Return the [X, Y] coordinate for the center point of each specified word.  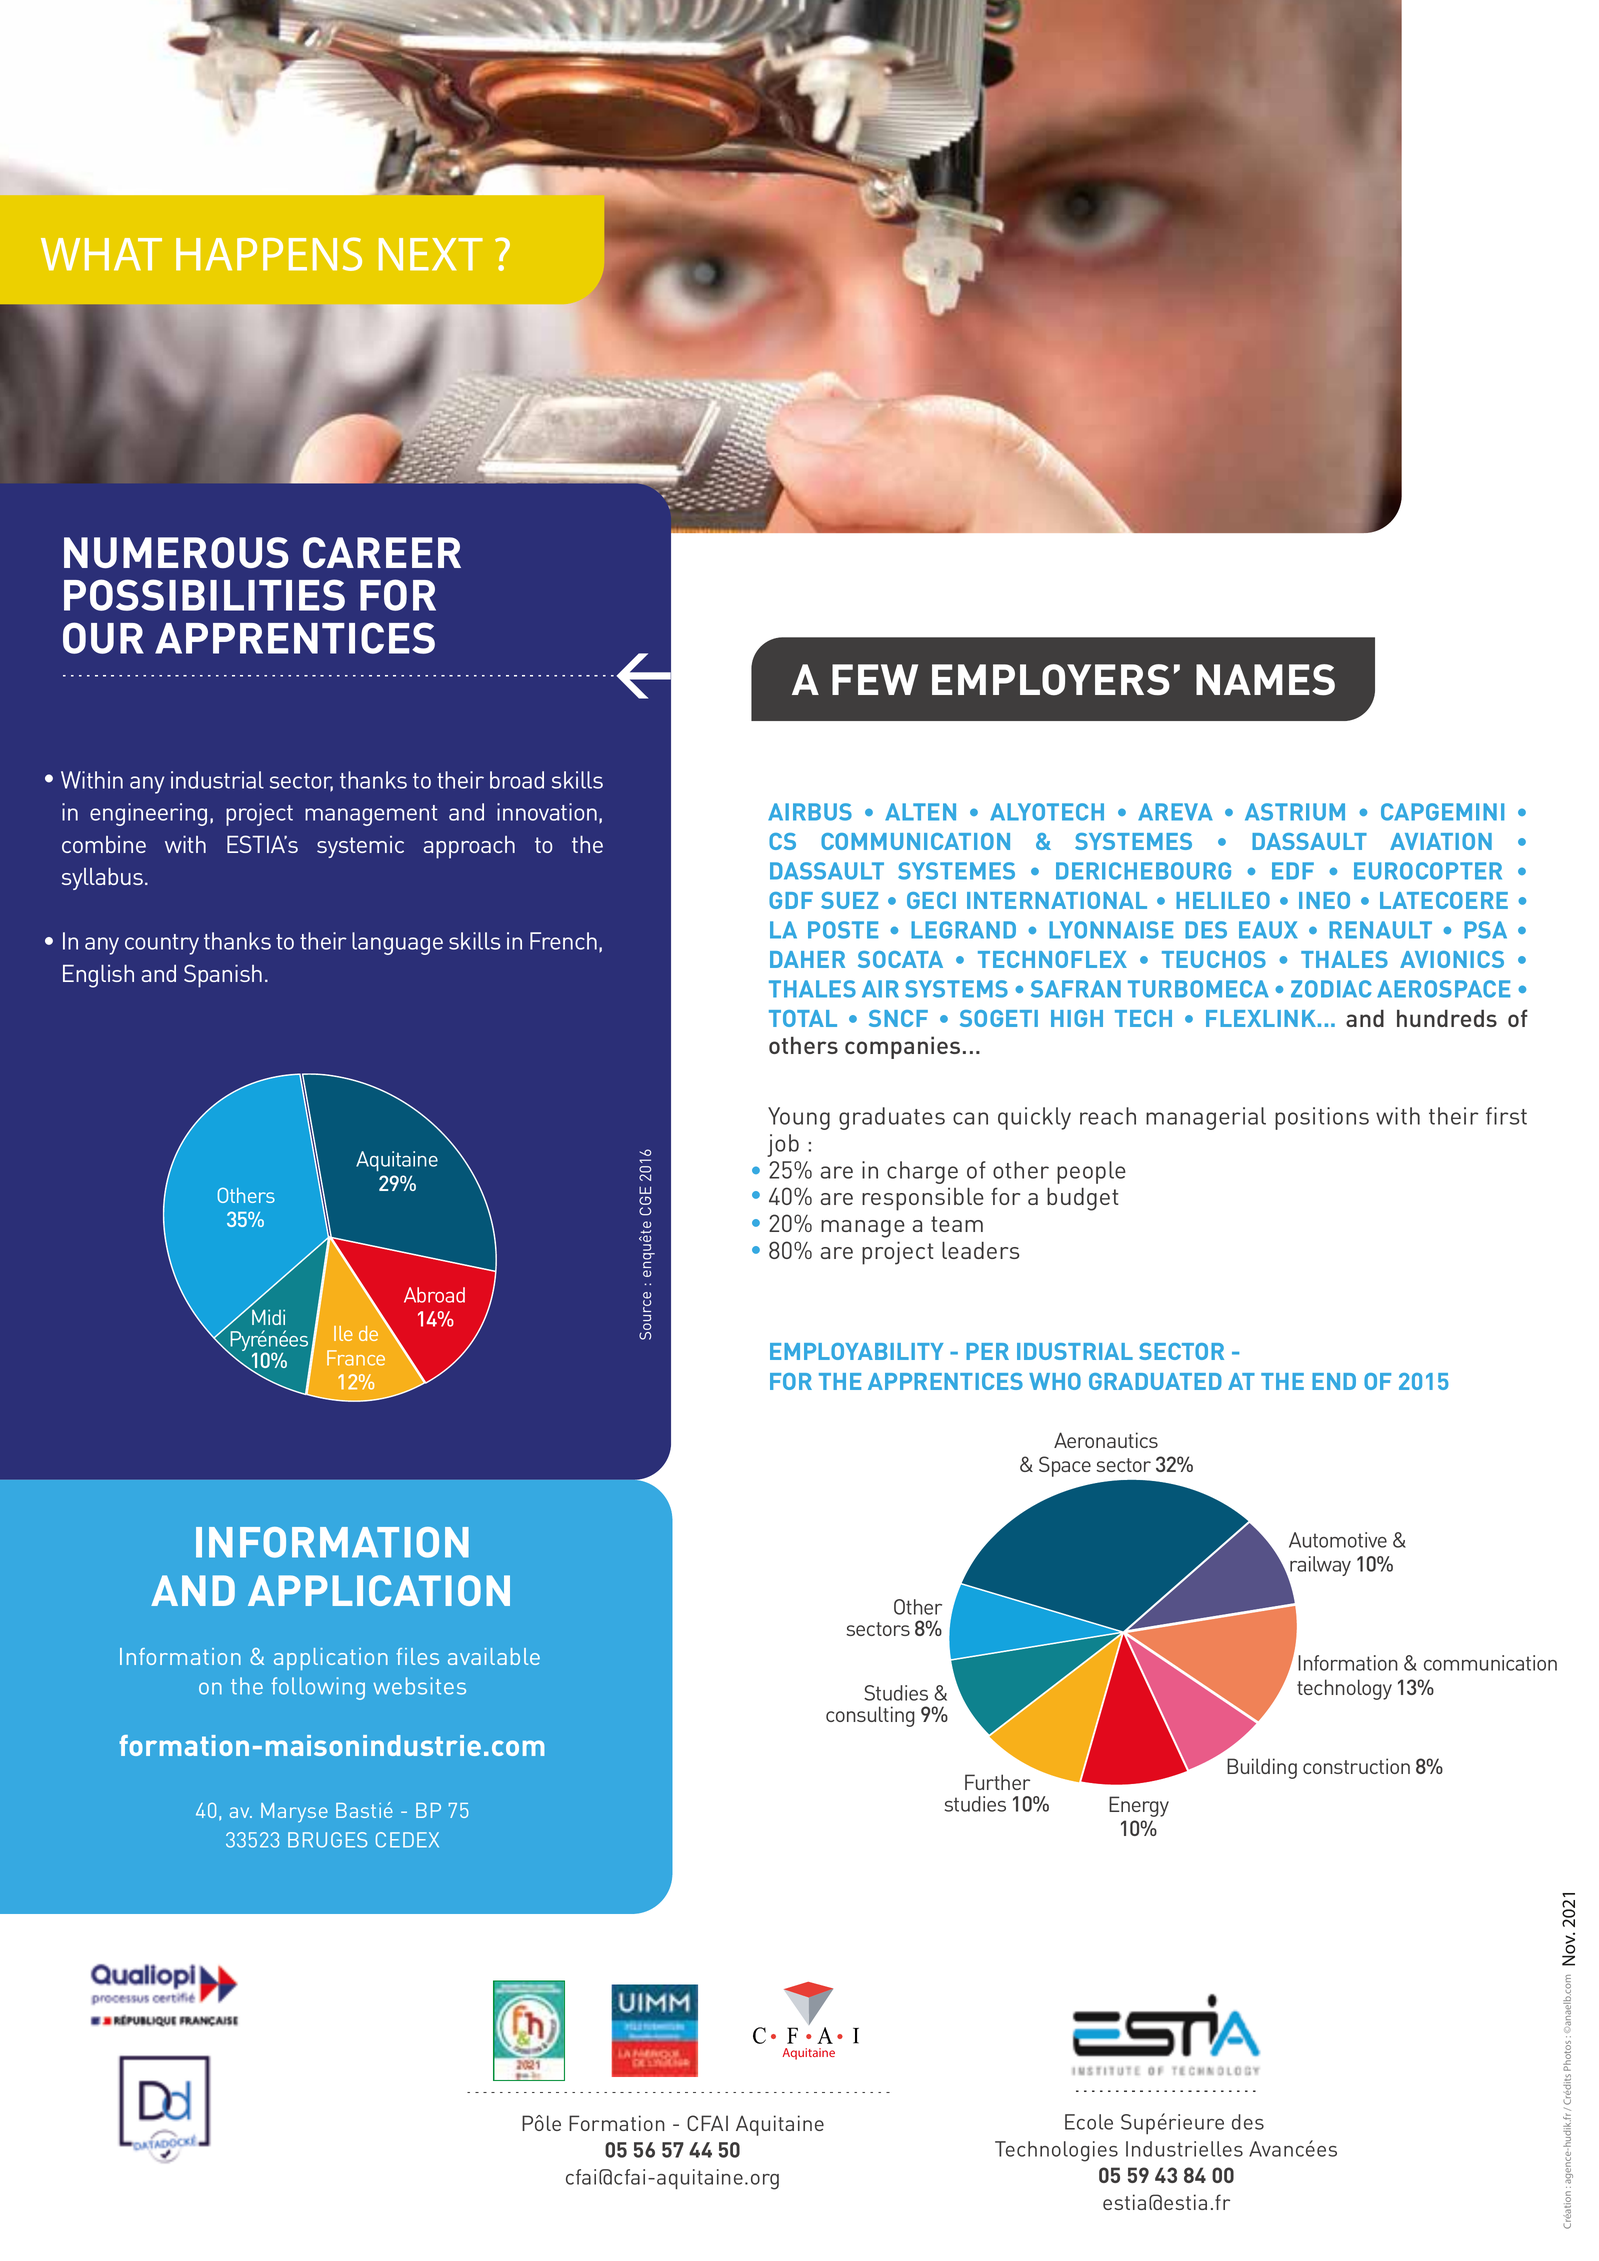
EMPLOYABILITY [856, 1351]
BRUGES [327, 1840]
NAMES [1265, 680]
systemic [360, 847]
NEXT [431, 254]
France [356, 1358]
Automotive [1338, 1540]
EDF [1293, 871]
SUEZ [849, 900]
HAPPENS [269, 254]
